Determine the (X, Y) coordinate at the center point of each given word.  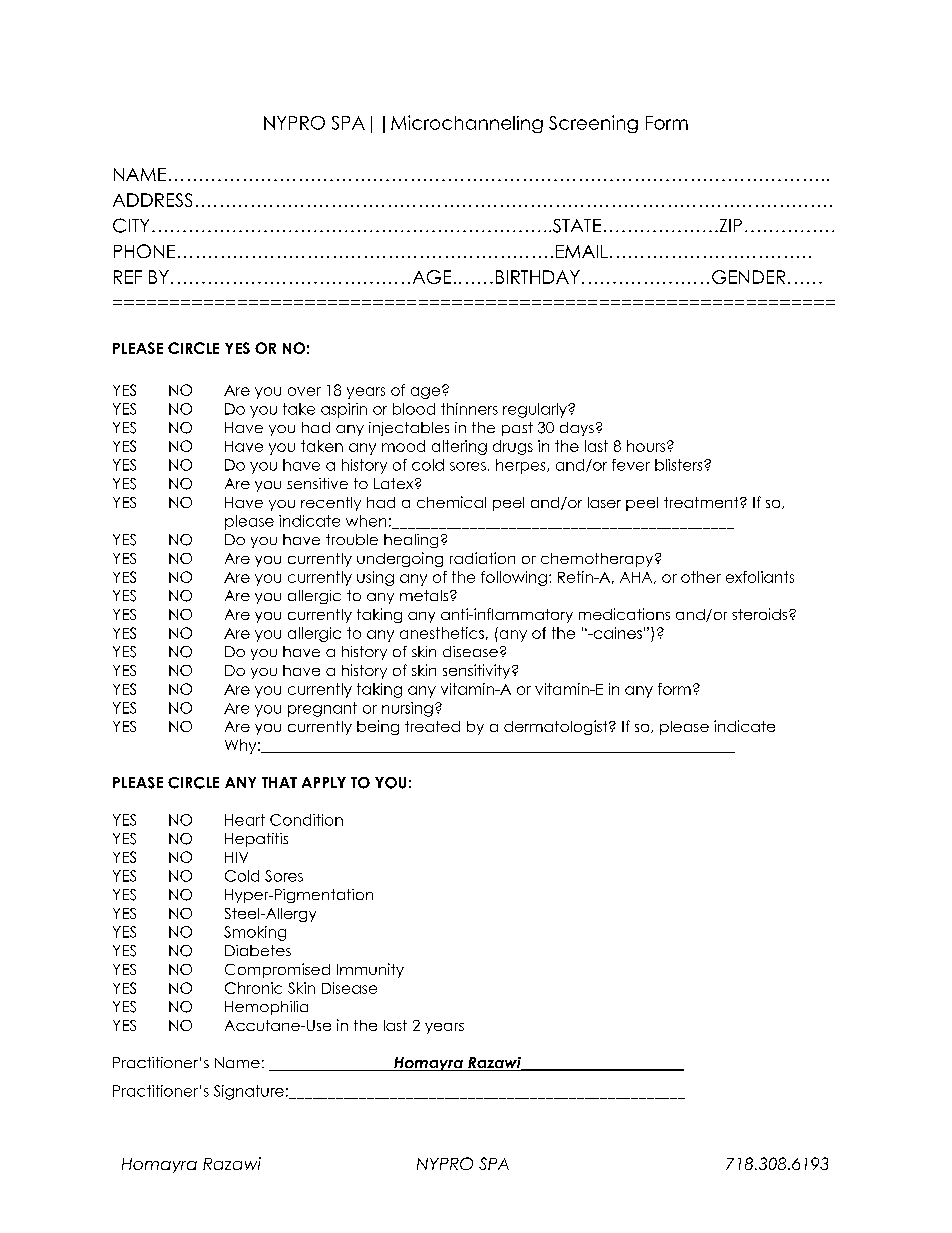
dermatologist (557, 727)
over (304, 391)
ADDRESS (152, 200)
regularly (536, 410)
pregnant (322, 709)
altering (459, 447)
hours (646, 446)
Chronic (253, 988)
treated (432, 726)
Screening (593, 124)
